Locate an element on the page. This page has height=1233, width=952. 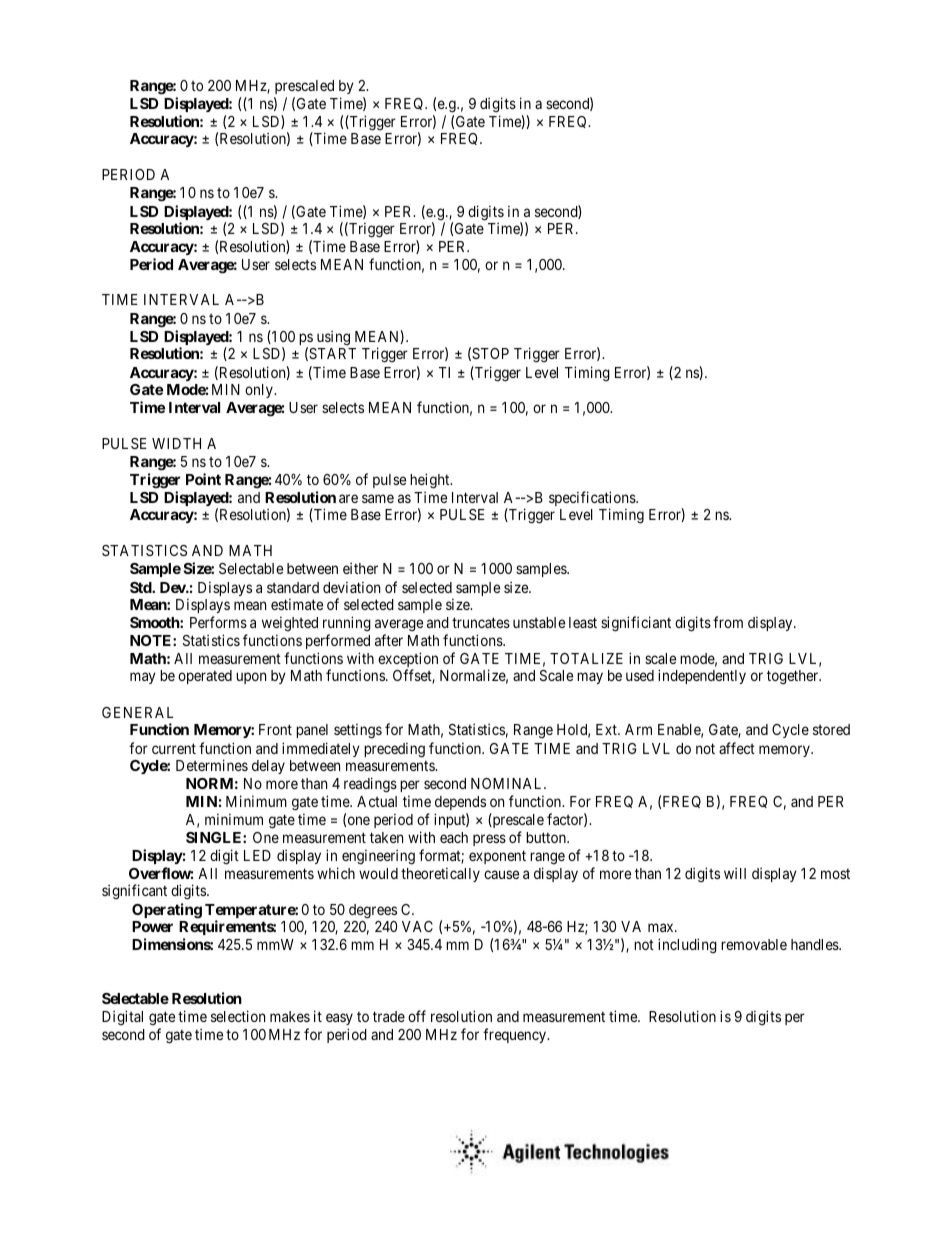
height is located at coordinates (431, 481).
